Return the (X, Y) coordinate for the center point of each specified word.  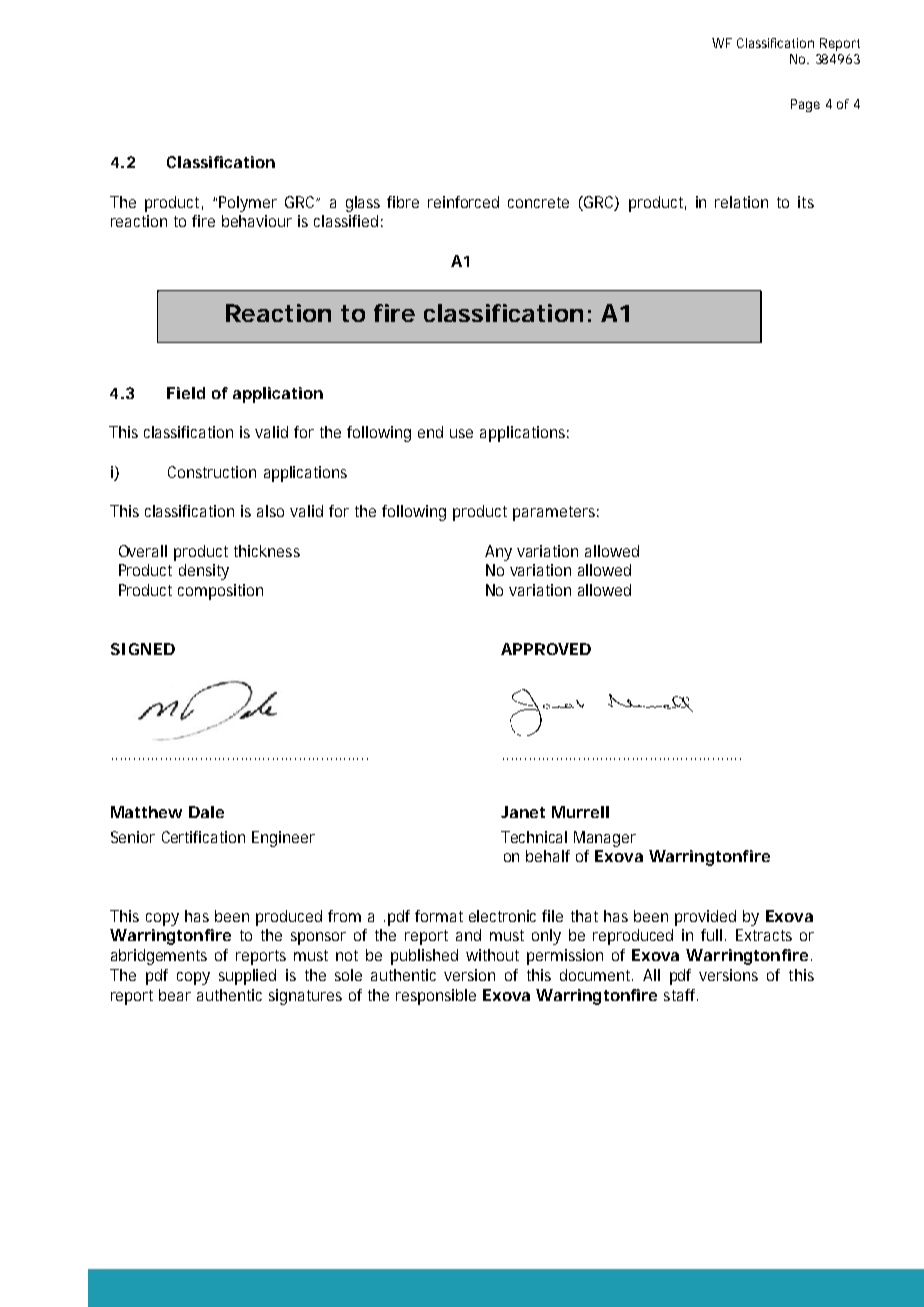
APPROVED (546, 649)
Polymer (248, 204)
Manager (605, 839)
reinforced (463, 202)
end (430, 432)
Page (805, 105)
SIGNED (143, 649)
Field (186, 393)
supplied (247, 977)
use (461, 433)
